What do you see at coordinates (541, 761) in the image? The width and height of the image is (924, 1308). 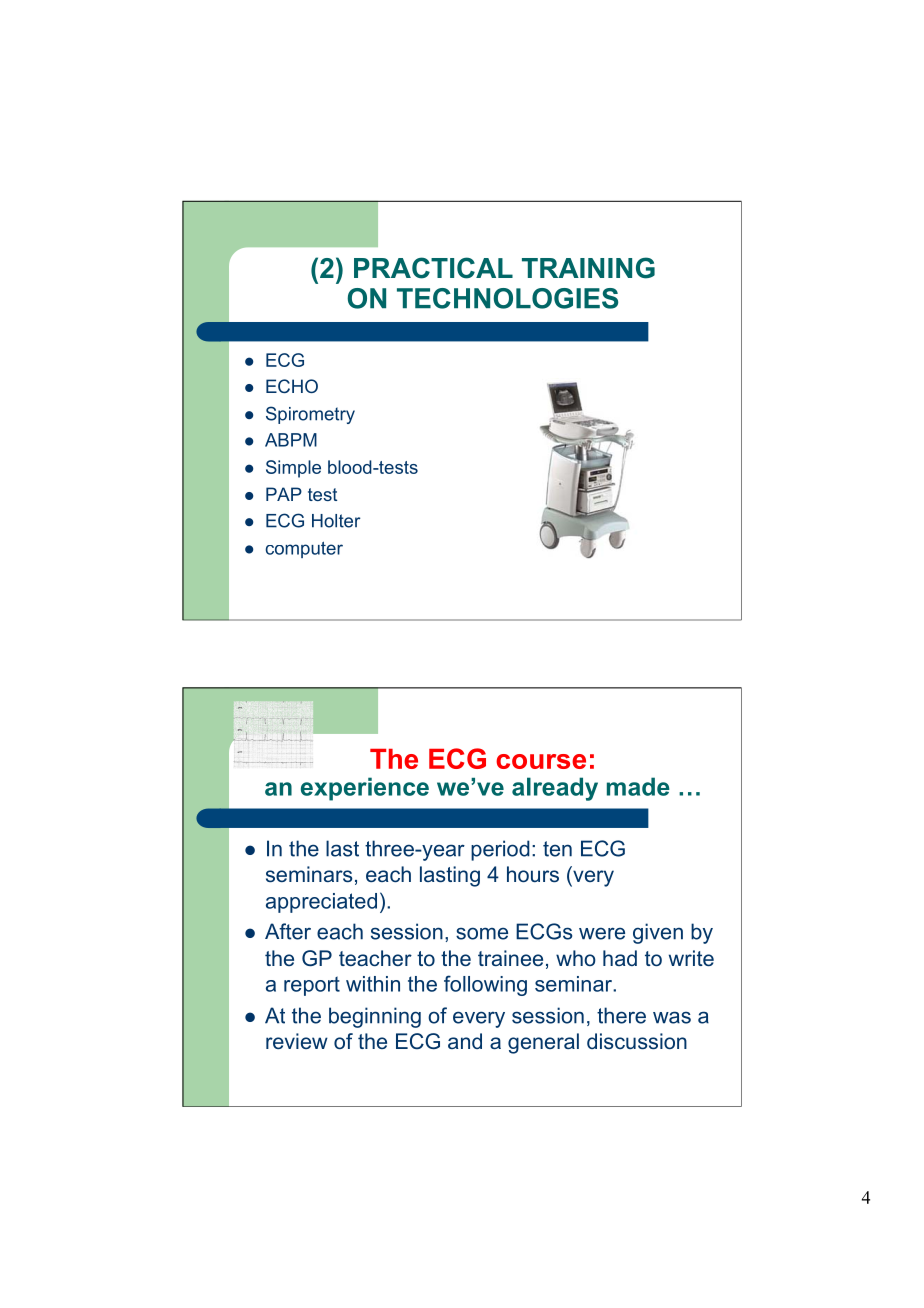 I see `course` at bounding box center [541, 761].
